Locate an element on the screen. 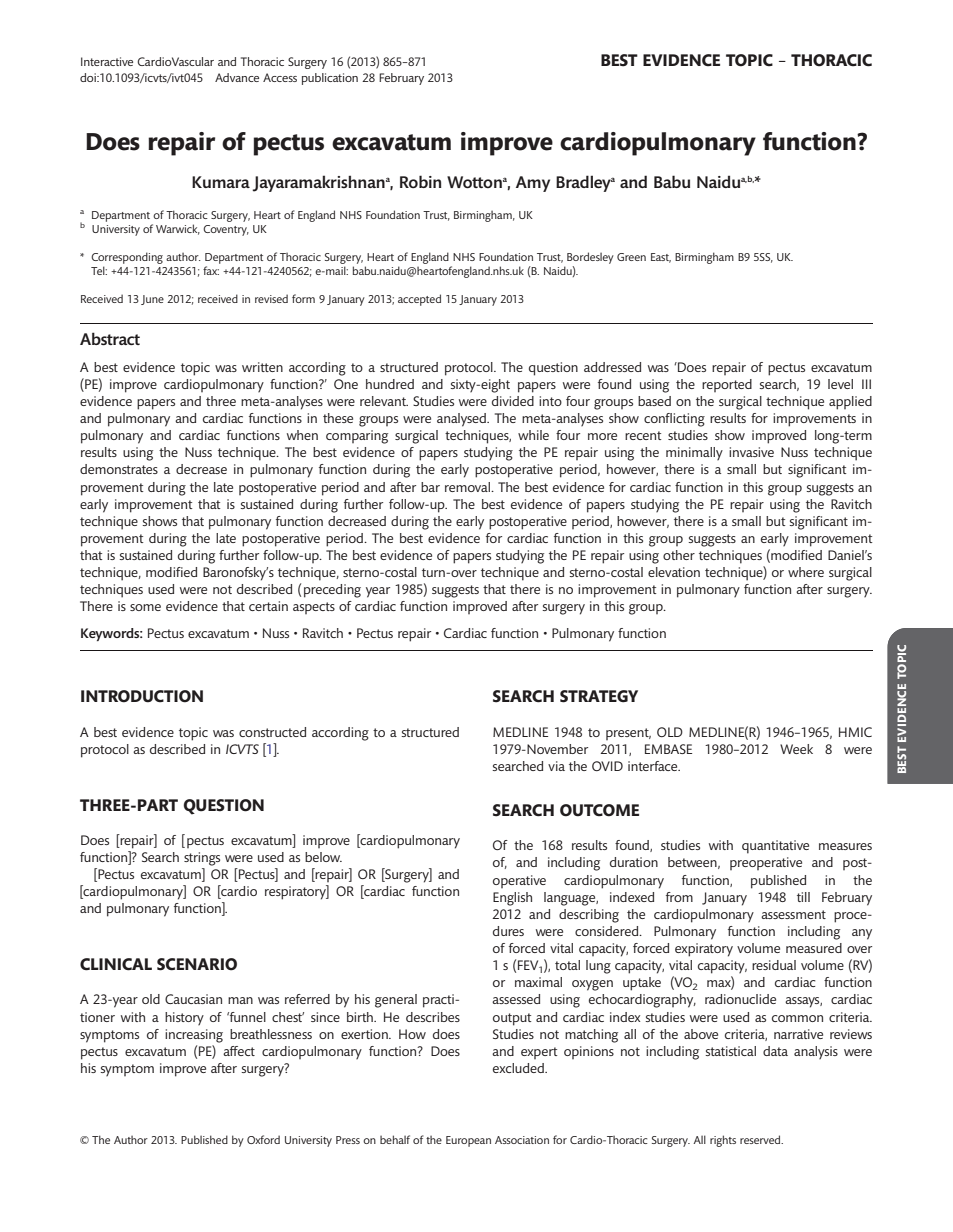 This screenshot has height=1232, width=953. constructed is located at coordinates (272, 732).
